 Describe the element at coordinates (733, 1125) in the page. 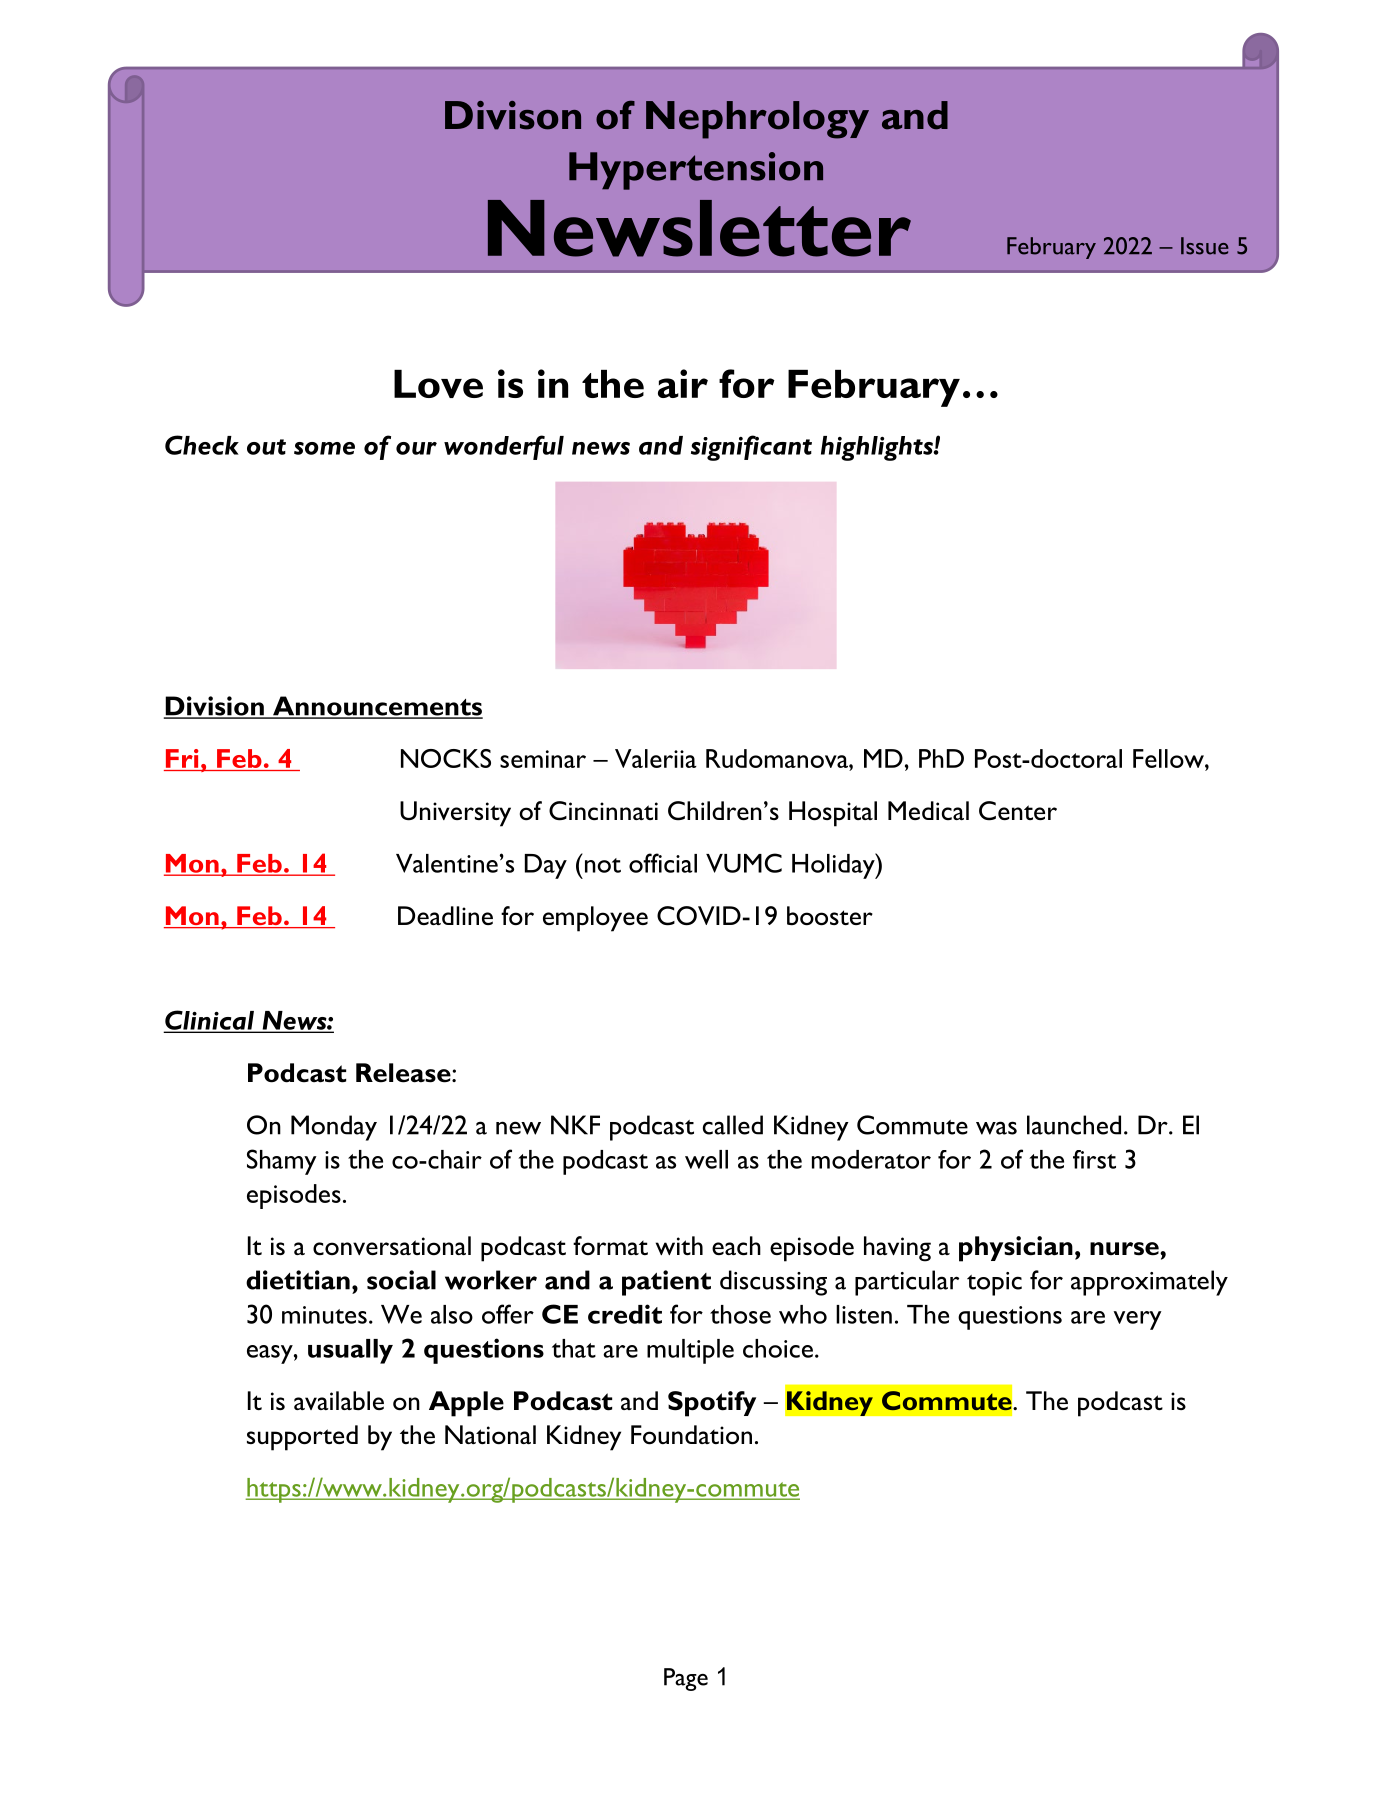

I see `called` at that location.
